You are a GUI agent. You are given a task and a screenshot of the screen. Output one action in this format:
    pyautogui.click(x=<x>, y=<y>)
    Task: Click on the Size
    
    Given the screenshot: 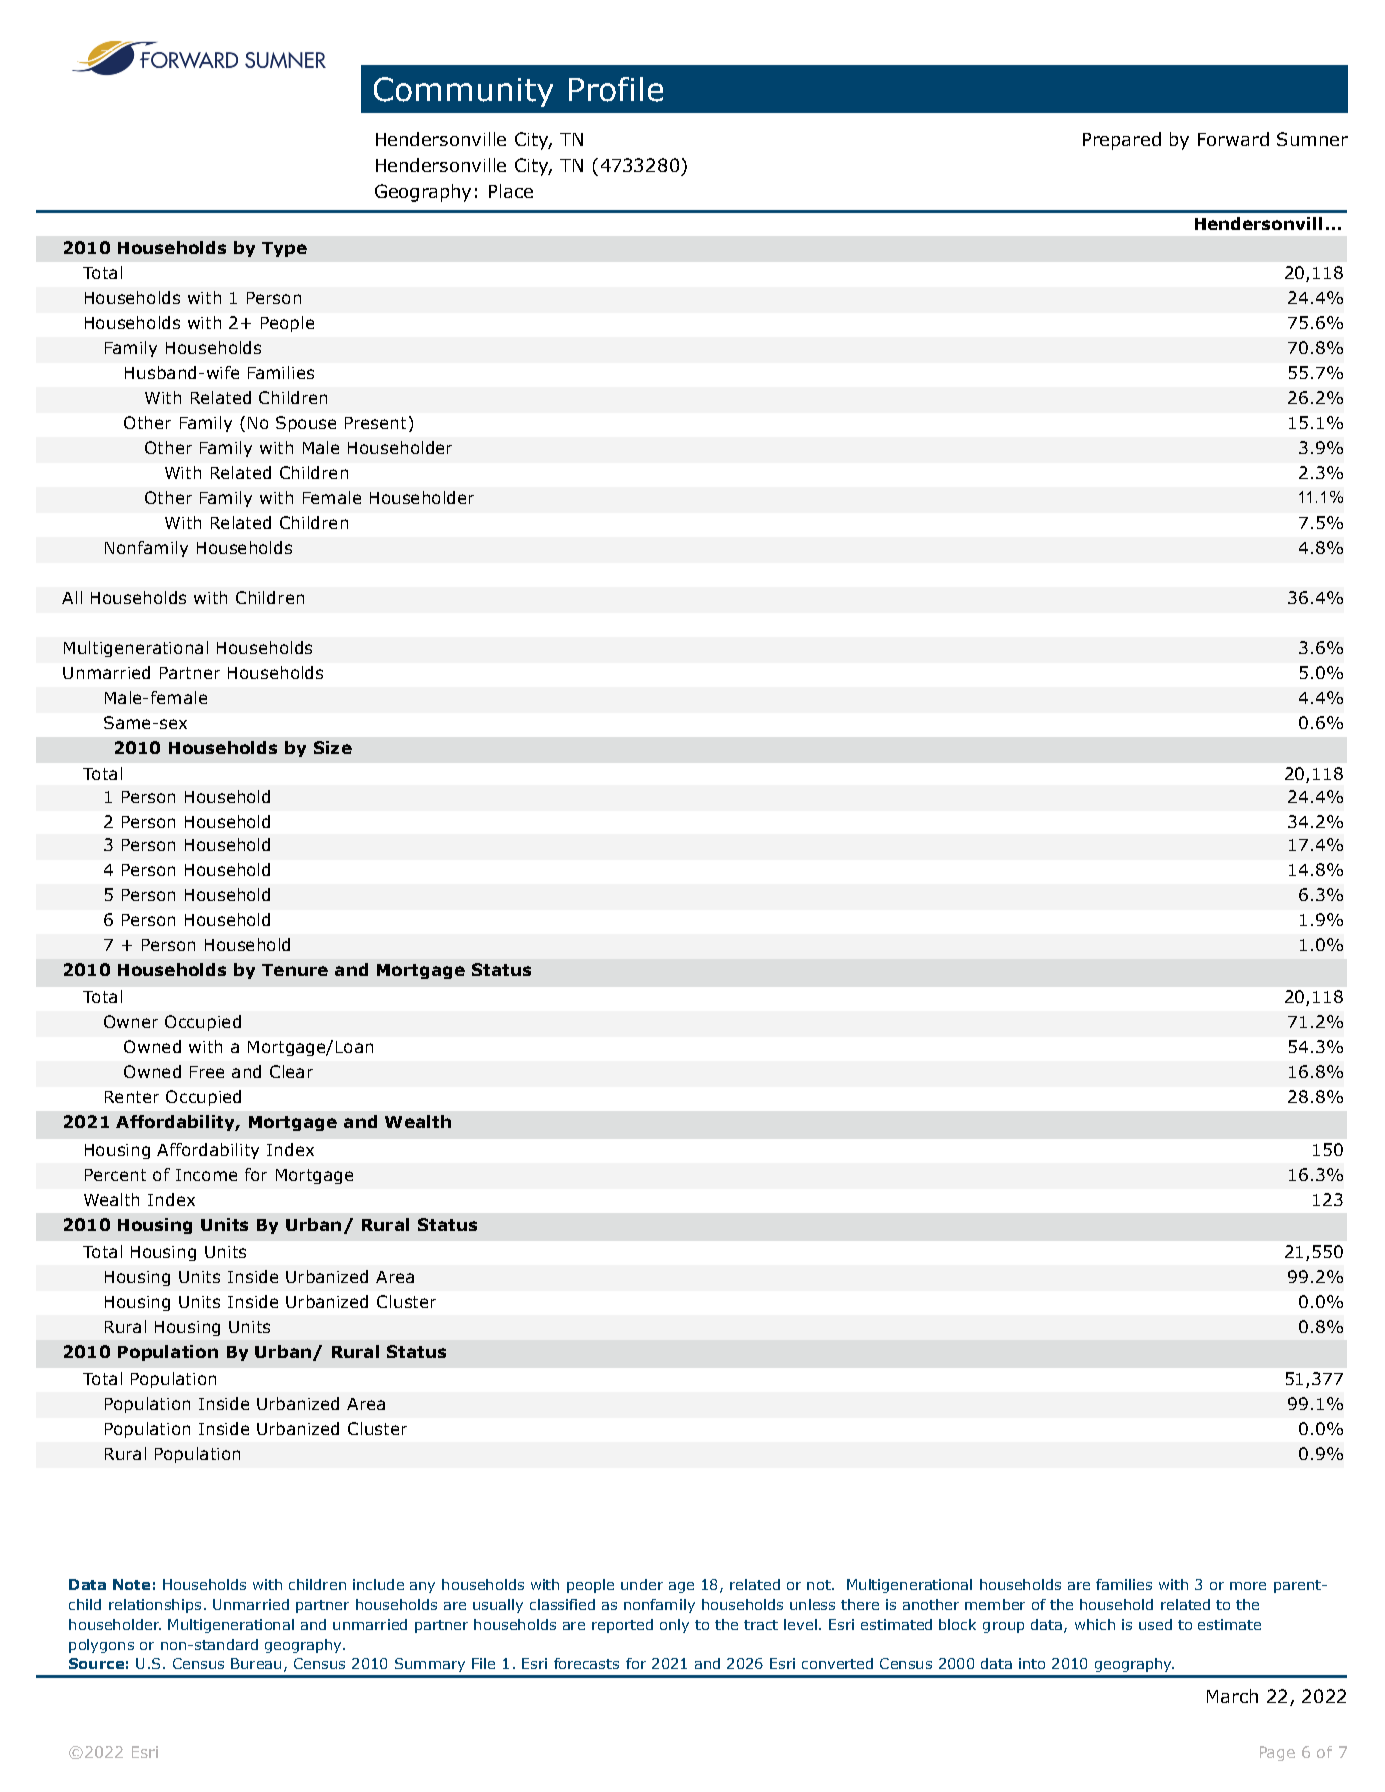 What is the action you would take?
    pyautogui.click(x=333, y=747)
